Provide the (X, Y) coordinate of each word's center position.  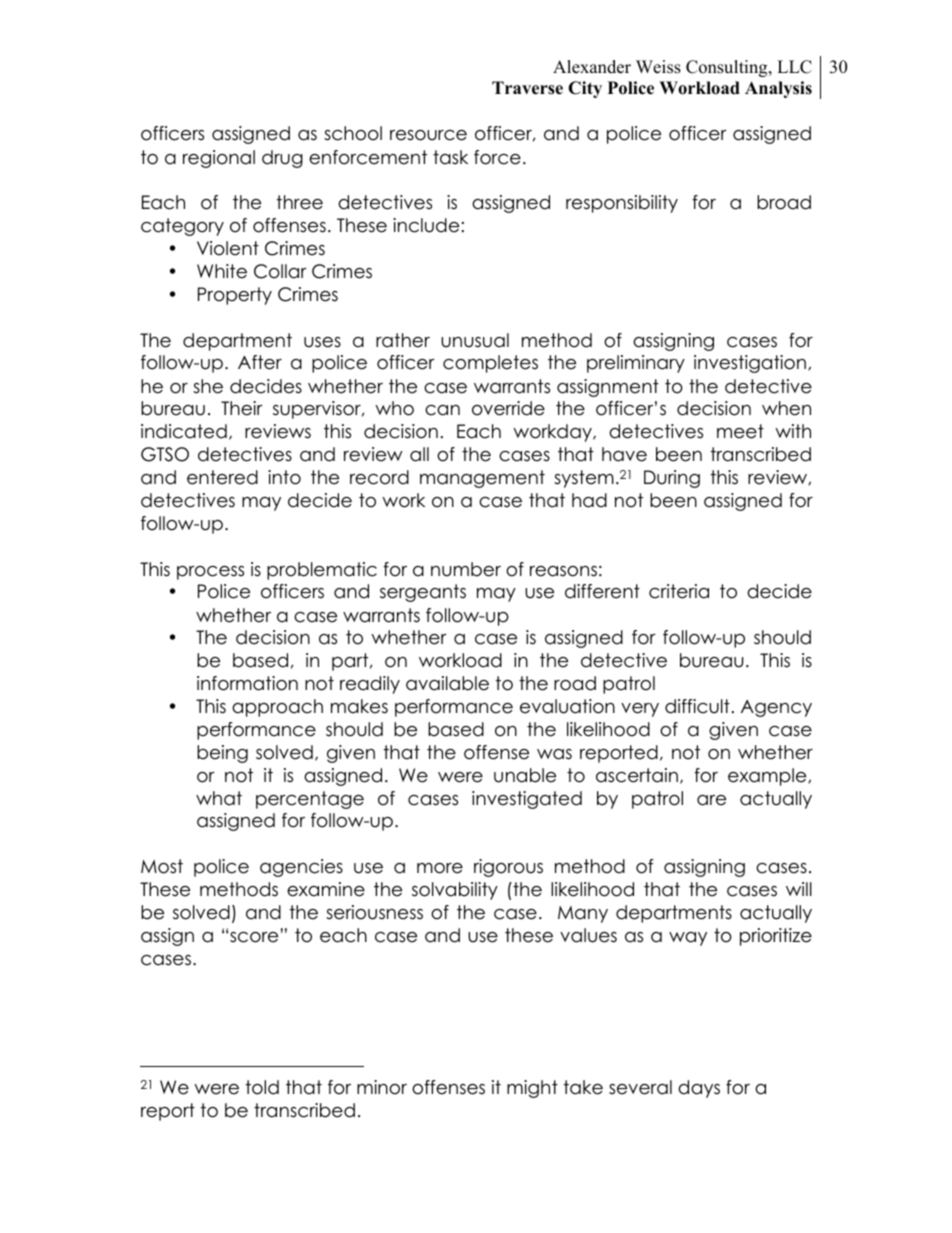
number (466, 569)
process (210, 573)
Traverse (527, 88)
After (260, 362)
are (711, 800)
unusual (475, 340)
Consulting (728, 68)
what (219, 798)
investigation (750, 364)
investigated (527, 800)
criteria (679, 591)
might (532, 1089)
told (262, 1087)
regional (219, 159)
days (699, 1089)
